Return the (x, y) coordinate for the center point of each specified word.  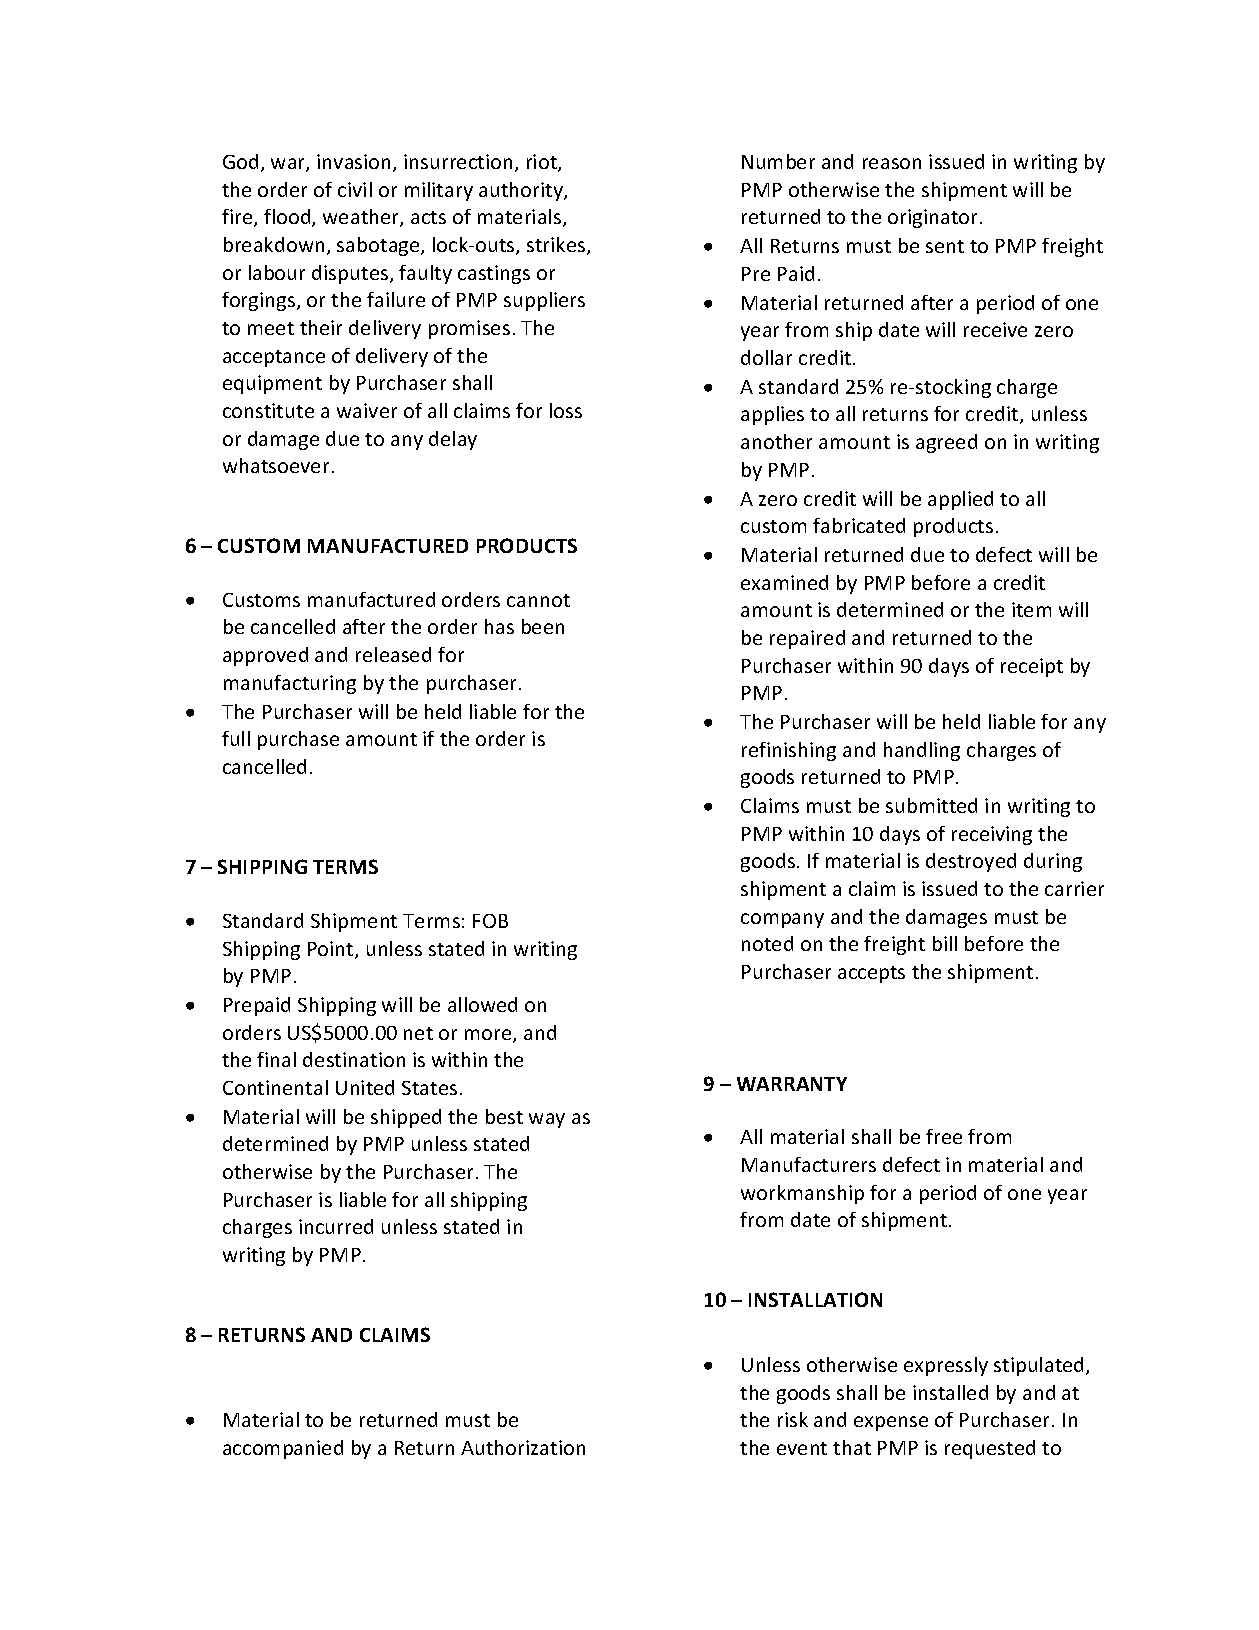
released (393, 654)
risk (793, 1419)
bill (945, 943)
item (1031, 609)
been (543, 626)
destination (354, 1059)
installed (950, 1392)
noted (767, 943)
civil (355, 189)
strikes (557, 246)
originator (934, 218)
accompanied (283, 1449)
